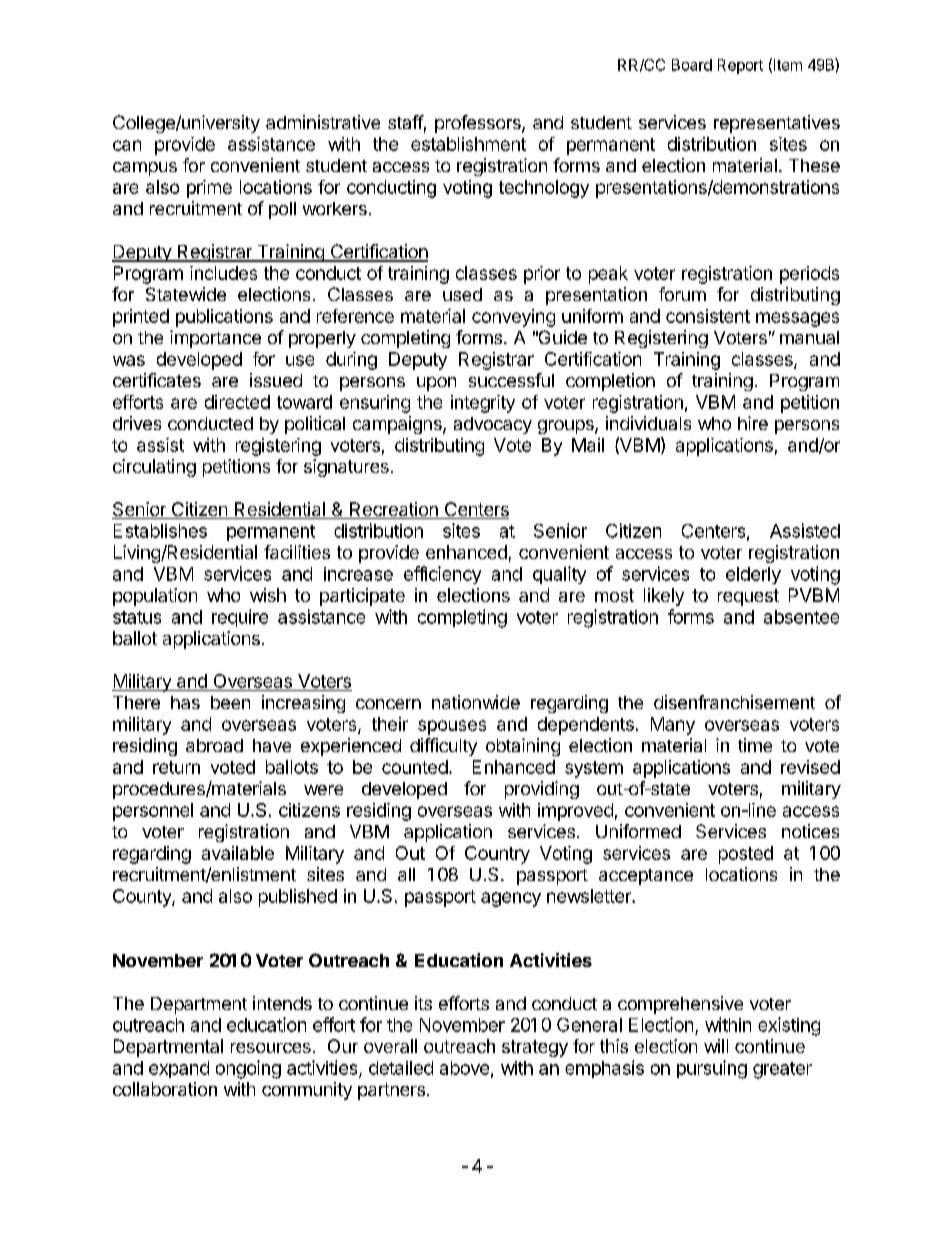 The image size is (952, 1233). What do you see at coordinates (452, 727) in the document?
I see `spouses` at bounding box center [452, 727].
